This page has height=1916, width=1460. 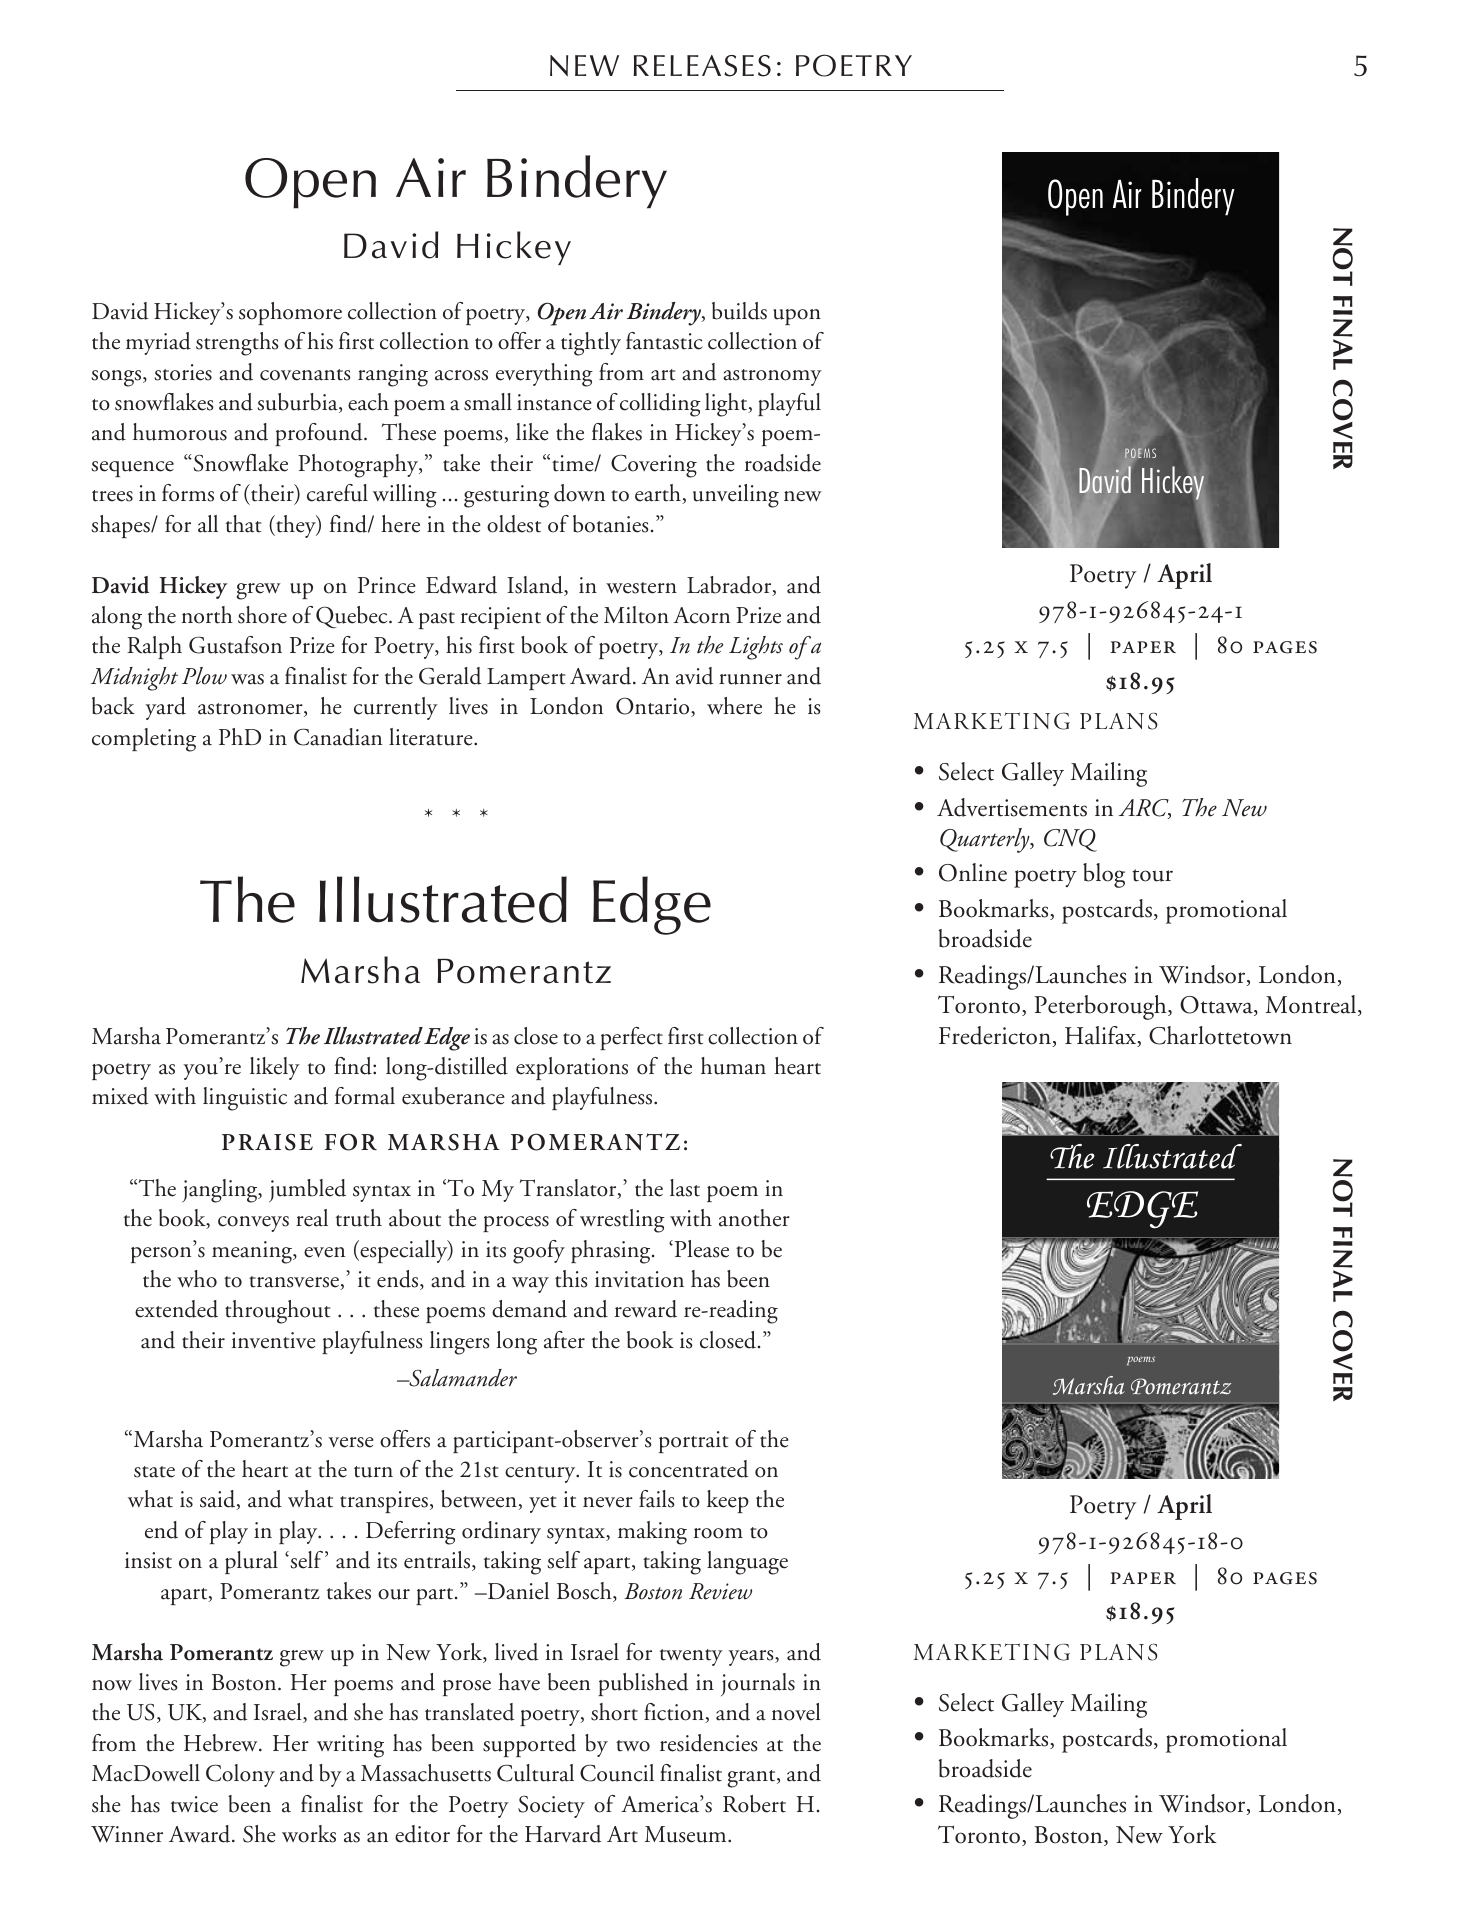 What do you see at coordinates (1012, 807) in the page?
I see `Advertisements` at bounding box center [1012, 807].
